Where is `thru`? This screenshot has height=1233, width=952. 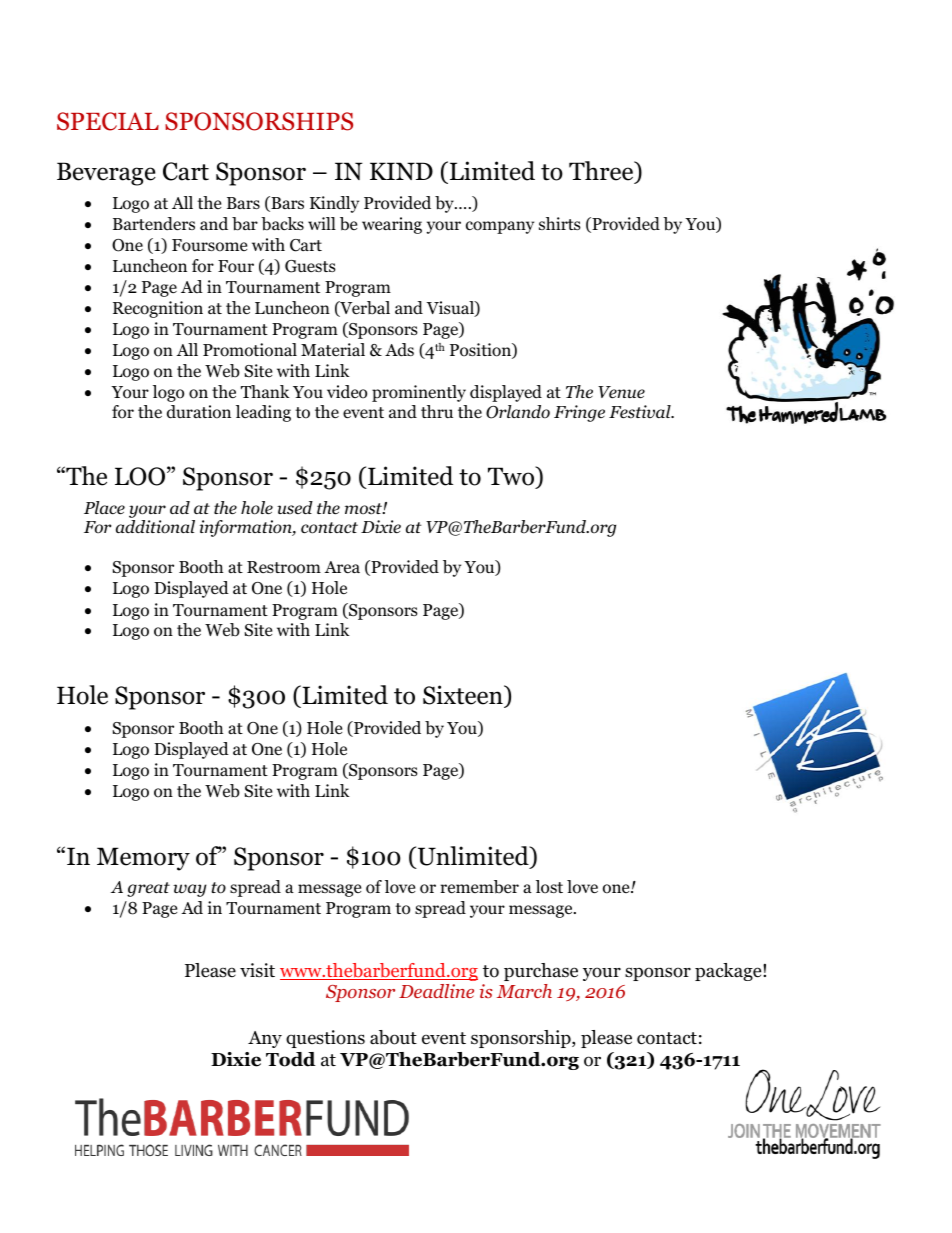 thru is located at coordinates (437, 411).
